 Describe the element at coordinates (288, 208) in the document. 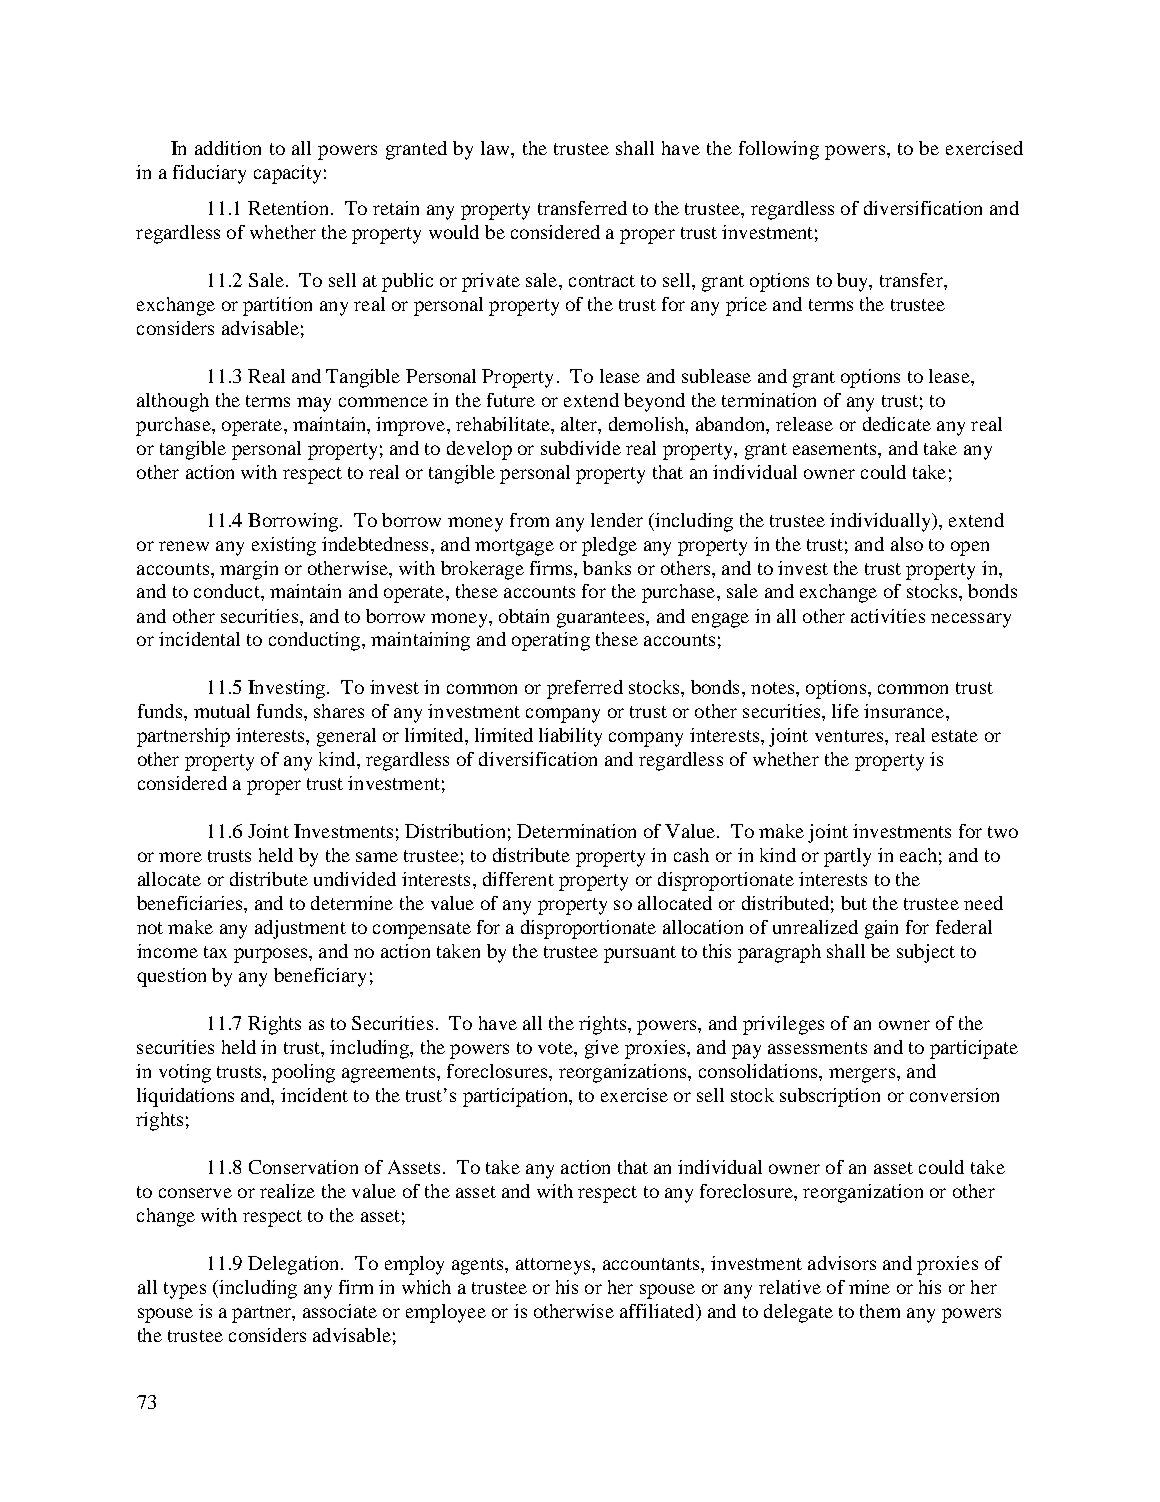

I see `Retention` at that location.
